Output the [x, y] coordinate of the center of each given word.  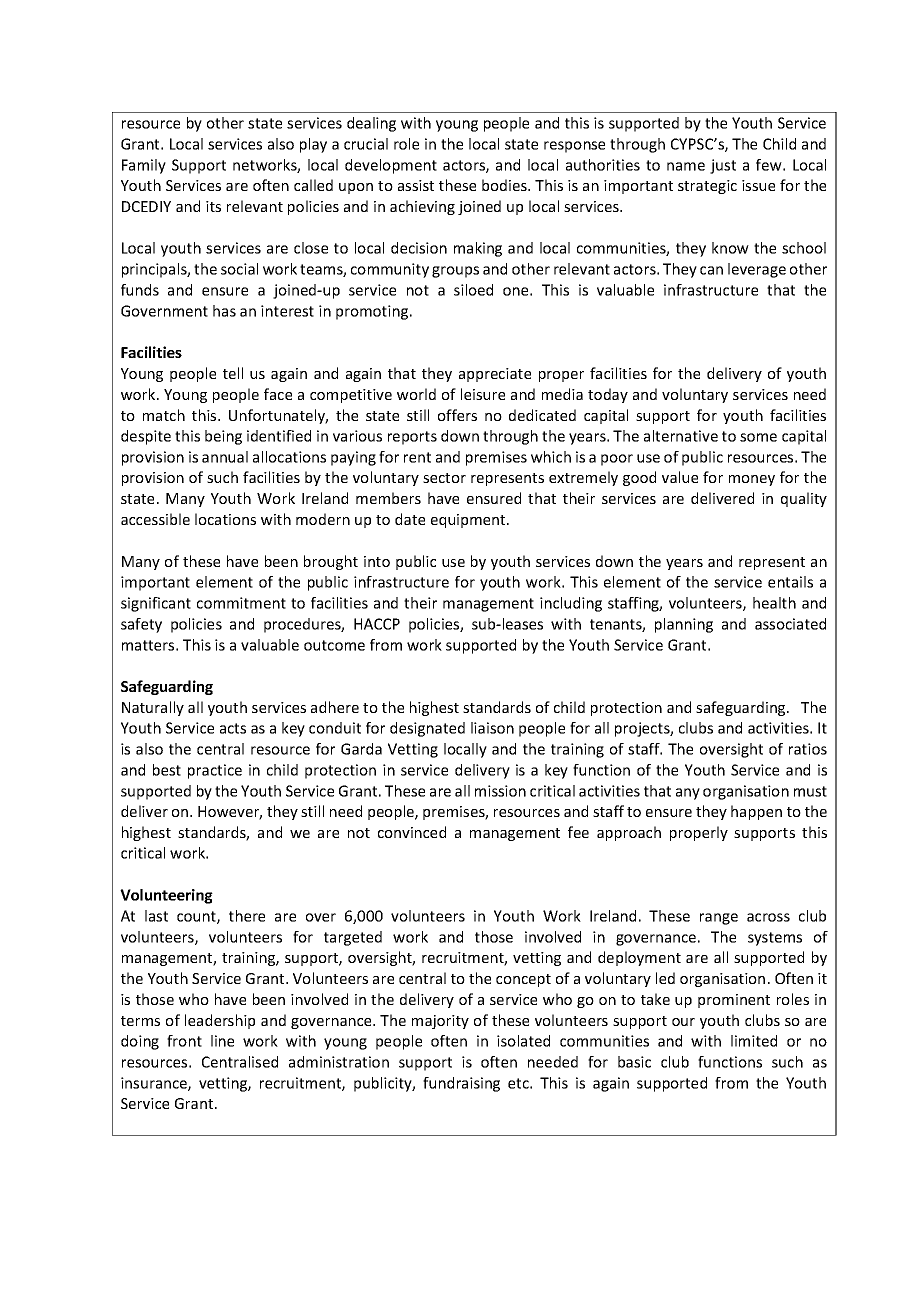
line [222, 1041]
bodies [505, 185]
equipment [469, 521]
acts [233, 728]
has [224, 311]
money [752, 480]
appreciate [495, 375]
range [719, 919]
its [213, 206]
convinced [412, 832]
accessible [155, 519]
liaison [492, 728]
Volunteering [166, 896]
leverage [757, 270]
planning [684, 625]
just [723, 166]
